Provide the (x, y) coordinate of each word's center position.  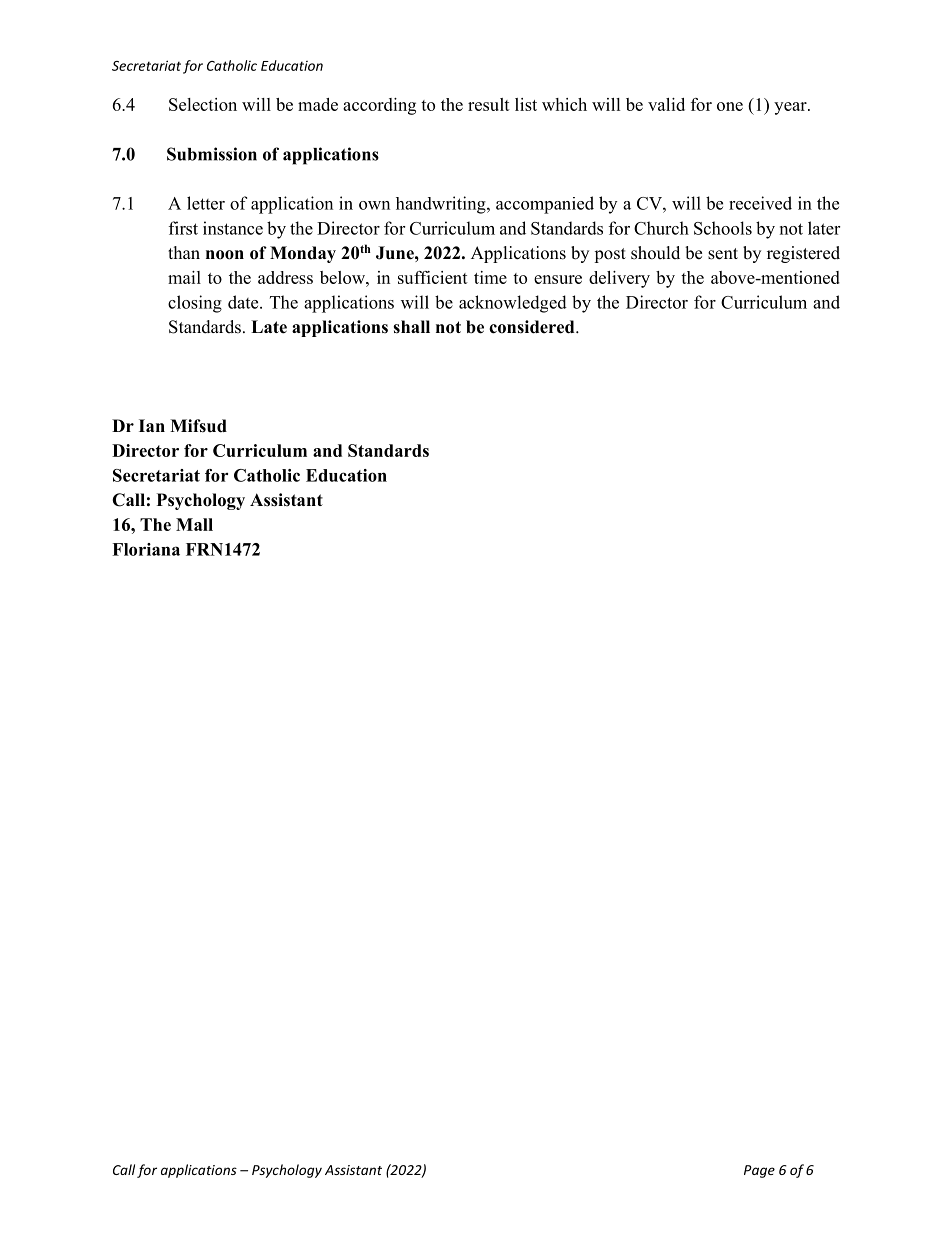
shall (411, 327)
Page (759, 1171)
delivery (619, 279)
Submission (212, 154)
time (490, 277)
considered (533, 327)
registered (803, 254)
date (244, 302)
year (791, 108)
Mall (194, 524)
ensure (558, 279)
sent (723, 254)
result (489, 104)
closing (195, 304)
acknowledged (513, 304)
